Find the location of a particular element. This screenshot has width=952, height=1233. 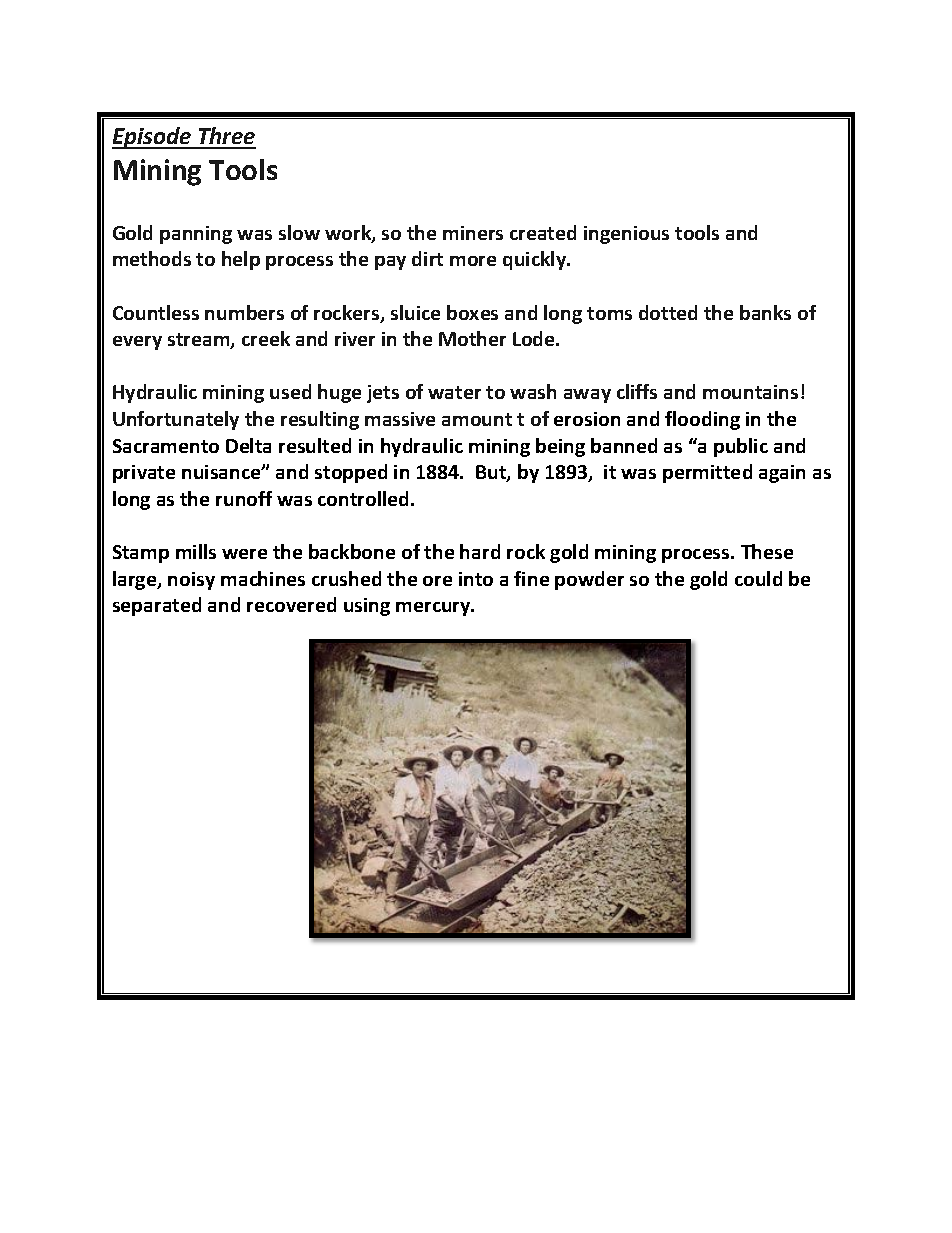

panning is located at coordinates (196, 235).
